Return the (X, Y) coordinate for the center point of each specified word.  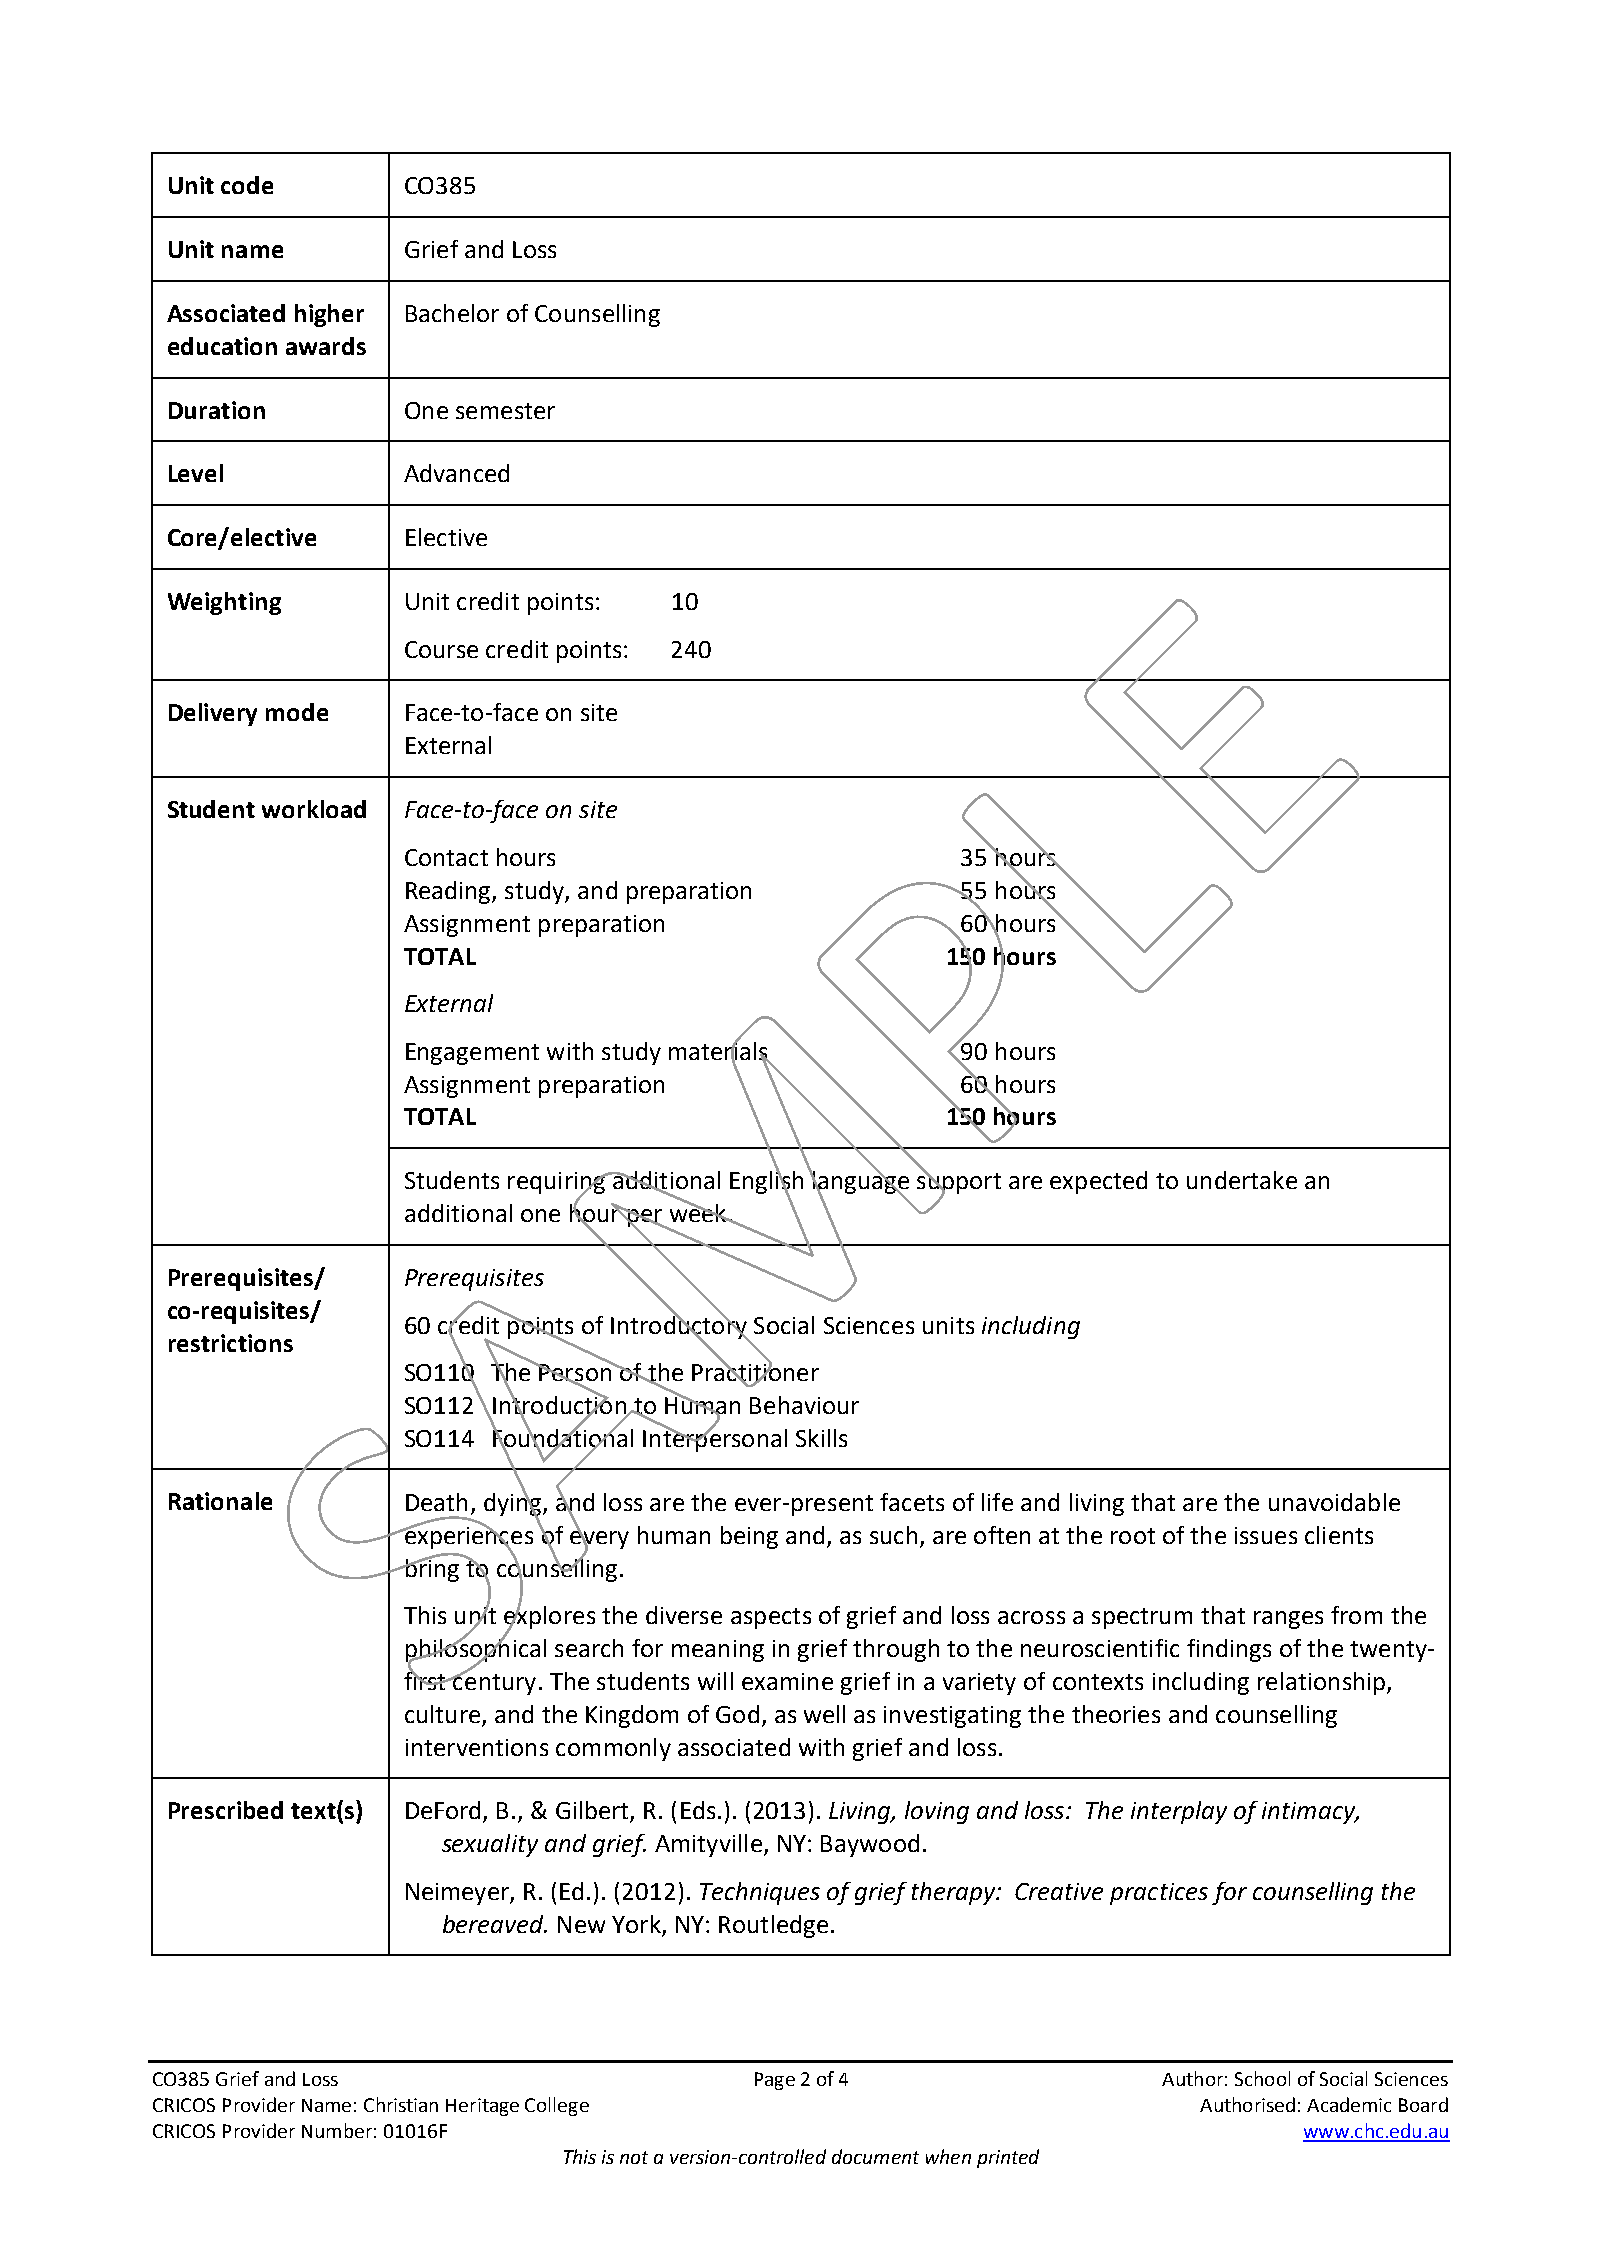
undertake (1242, 1180)
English (766, 1183)
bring (432, 1569)
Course (441, 649)
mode (297, 712)
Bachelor (452, 313)
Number (337, 2130)
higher (329, 315)
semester (505, 411)
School (1262, 2078)
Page (775, 2081)
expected (1098, 1182)
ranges (1288, 1620)
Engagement (472, 1054)
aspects (771, 1618)
